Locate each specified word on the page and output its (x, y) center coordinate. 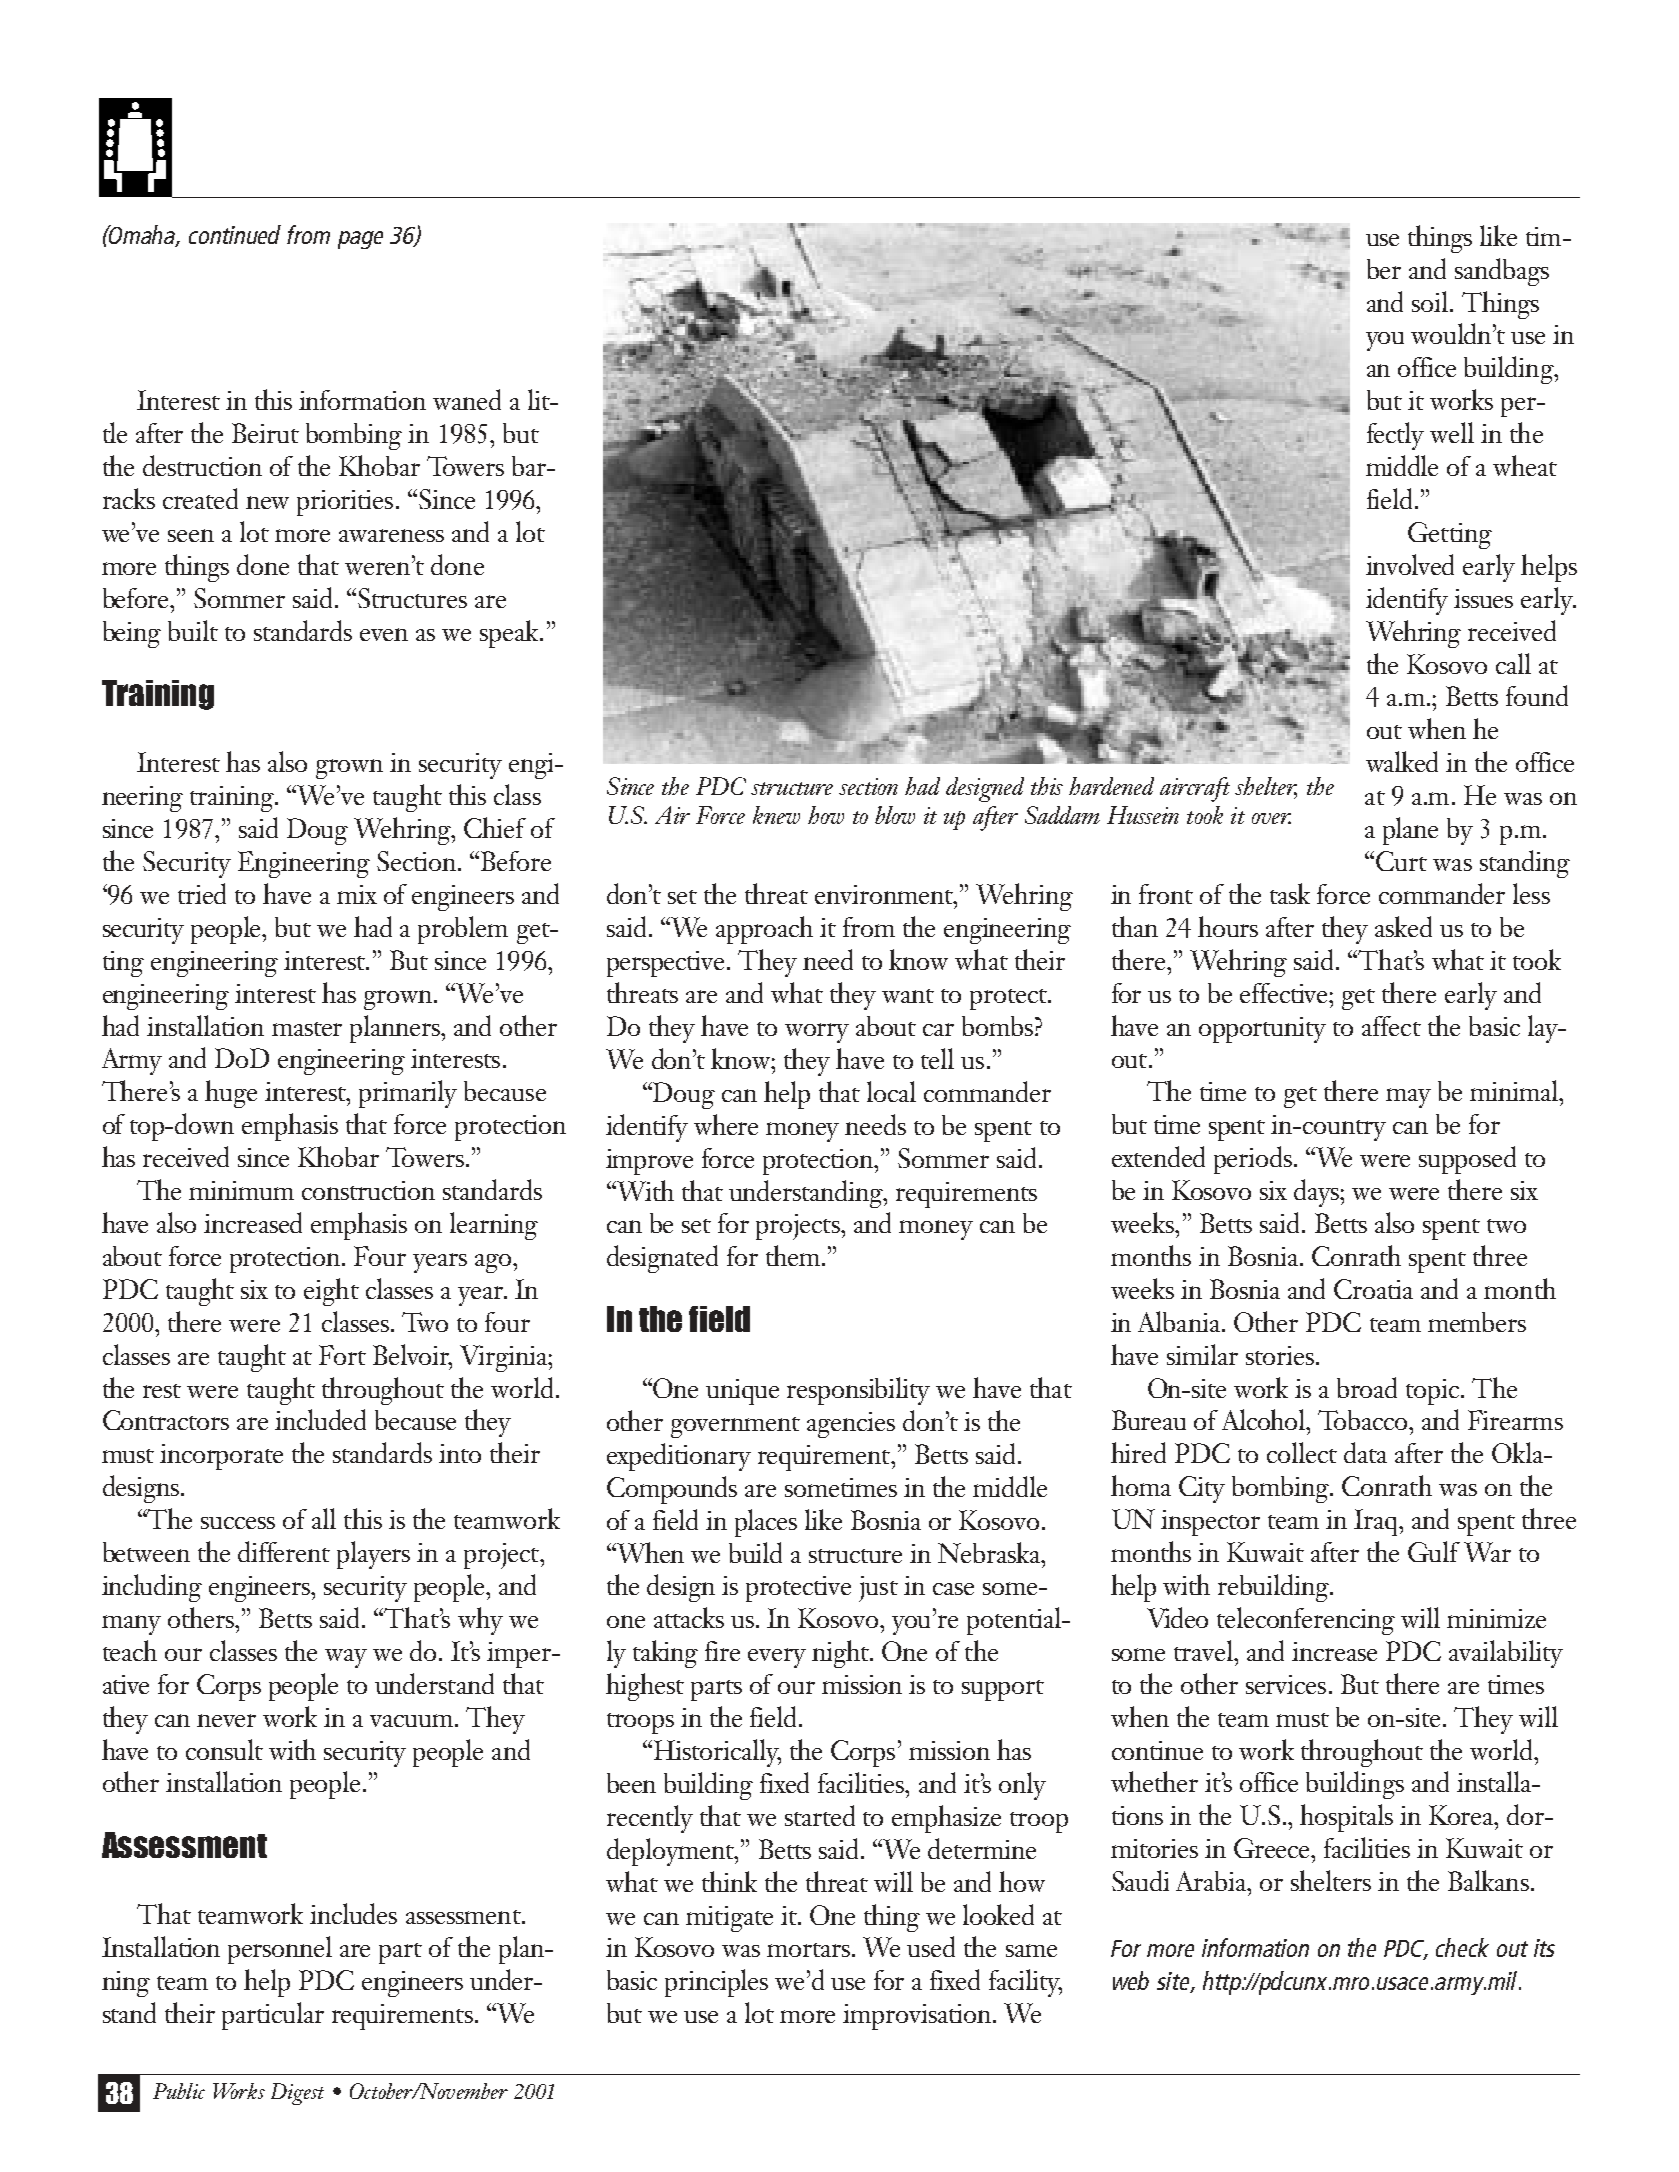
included (320, 1419)
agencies (851, 1425)
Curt (1401, 861)
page (360, 240)
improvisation (917, 2017)
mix (357, 894)
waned (467, 399)
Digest (297, 2094)
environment (885, 894)
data (1365, 1452)
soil (1431, 301)
